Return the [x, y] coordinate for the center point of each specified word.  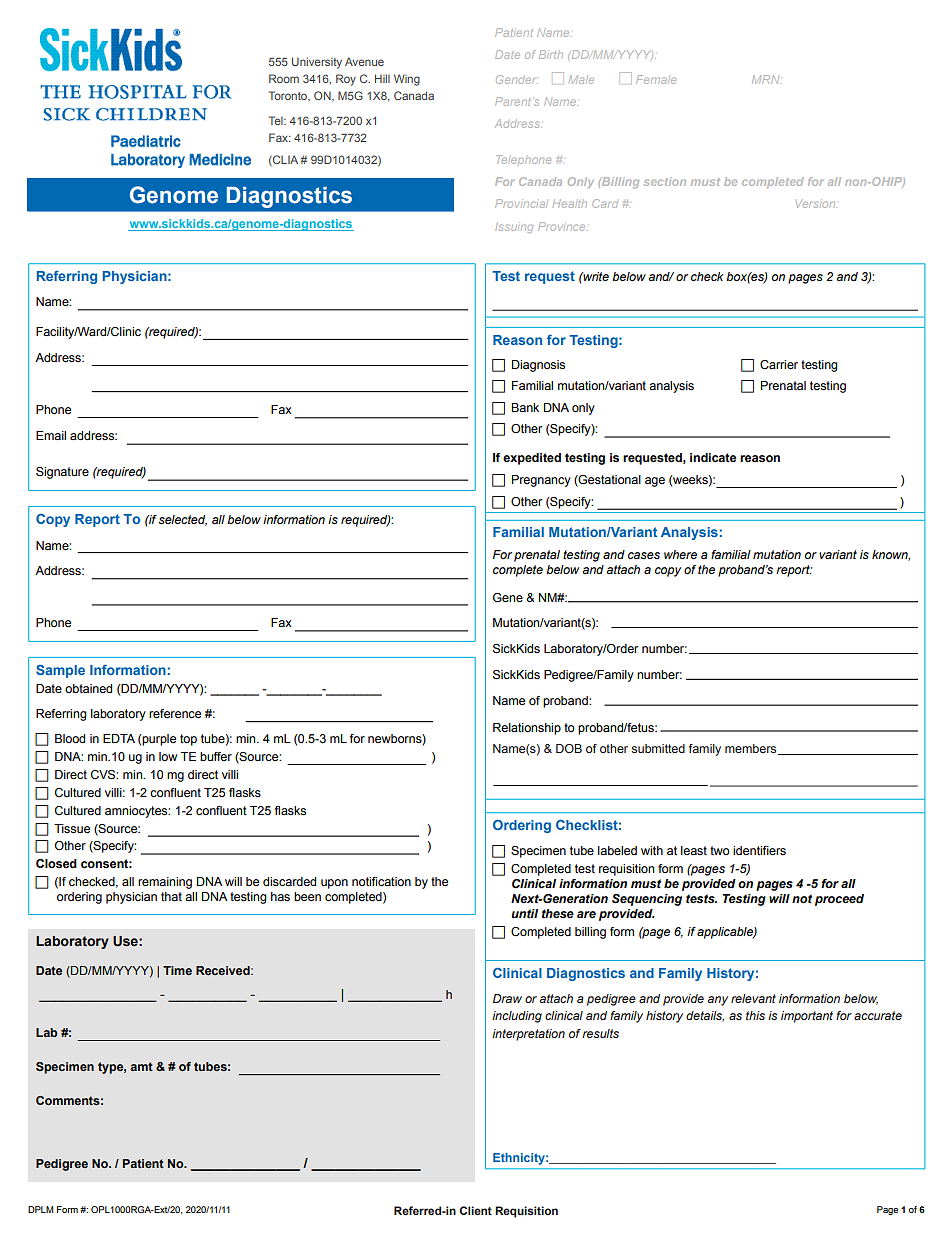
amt [141, 1066]
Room [284, 78]
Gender [515, 79]
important [807, 1017]
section [665, 181]
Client [476, 1210]
